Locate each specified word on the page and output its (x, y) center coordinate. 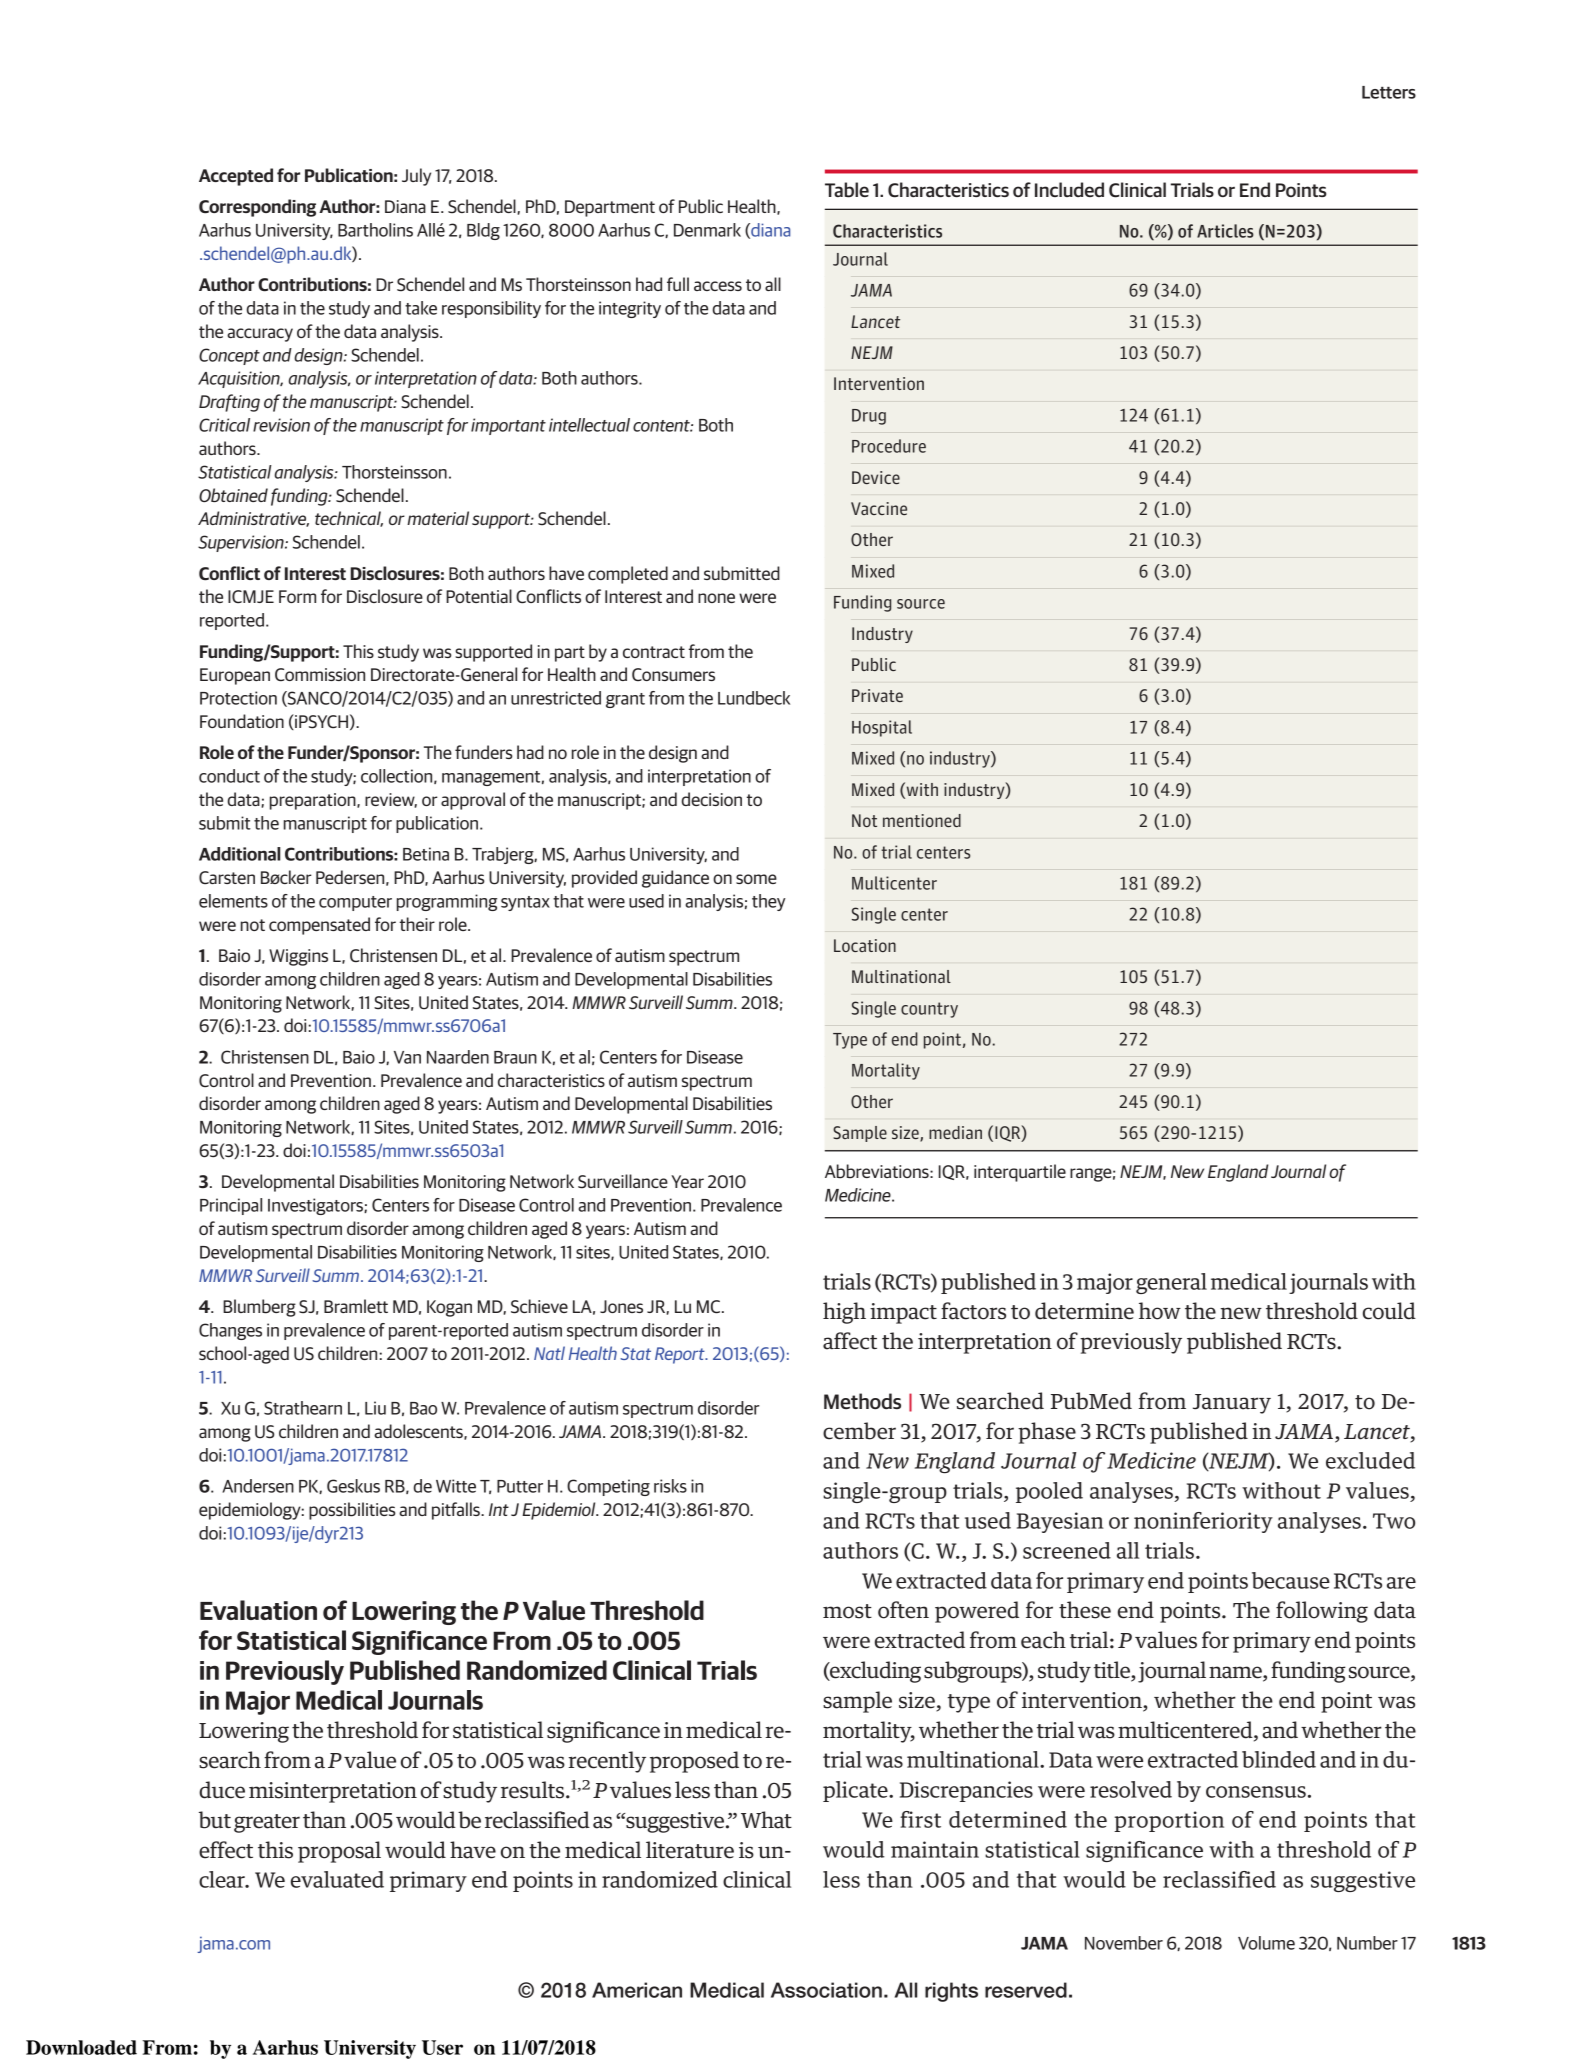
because (1291, 1580)
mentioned (922, 820)
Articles (1225, 231)
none (716, 598)
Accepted (236, 177)
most (847, 1611)
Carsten (227, 877)
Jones (621, 1306)
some (756, 879)
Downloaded (81, 2047)
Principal (231, 1206)
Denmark (707, 230)
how (1160, 1311)
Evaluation (258, 1610)
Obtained (233, 495)
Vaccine (879, 508)
